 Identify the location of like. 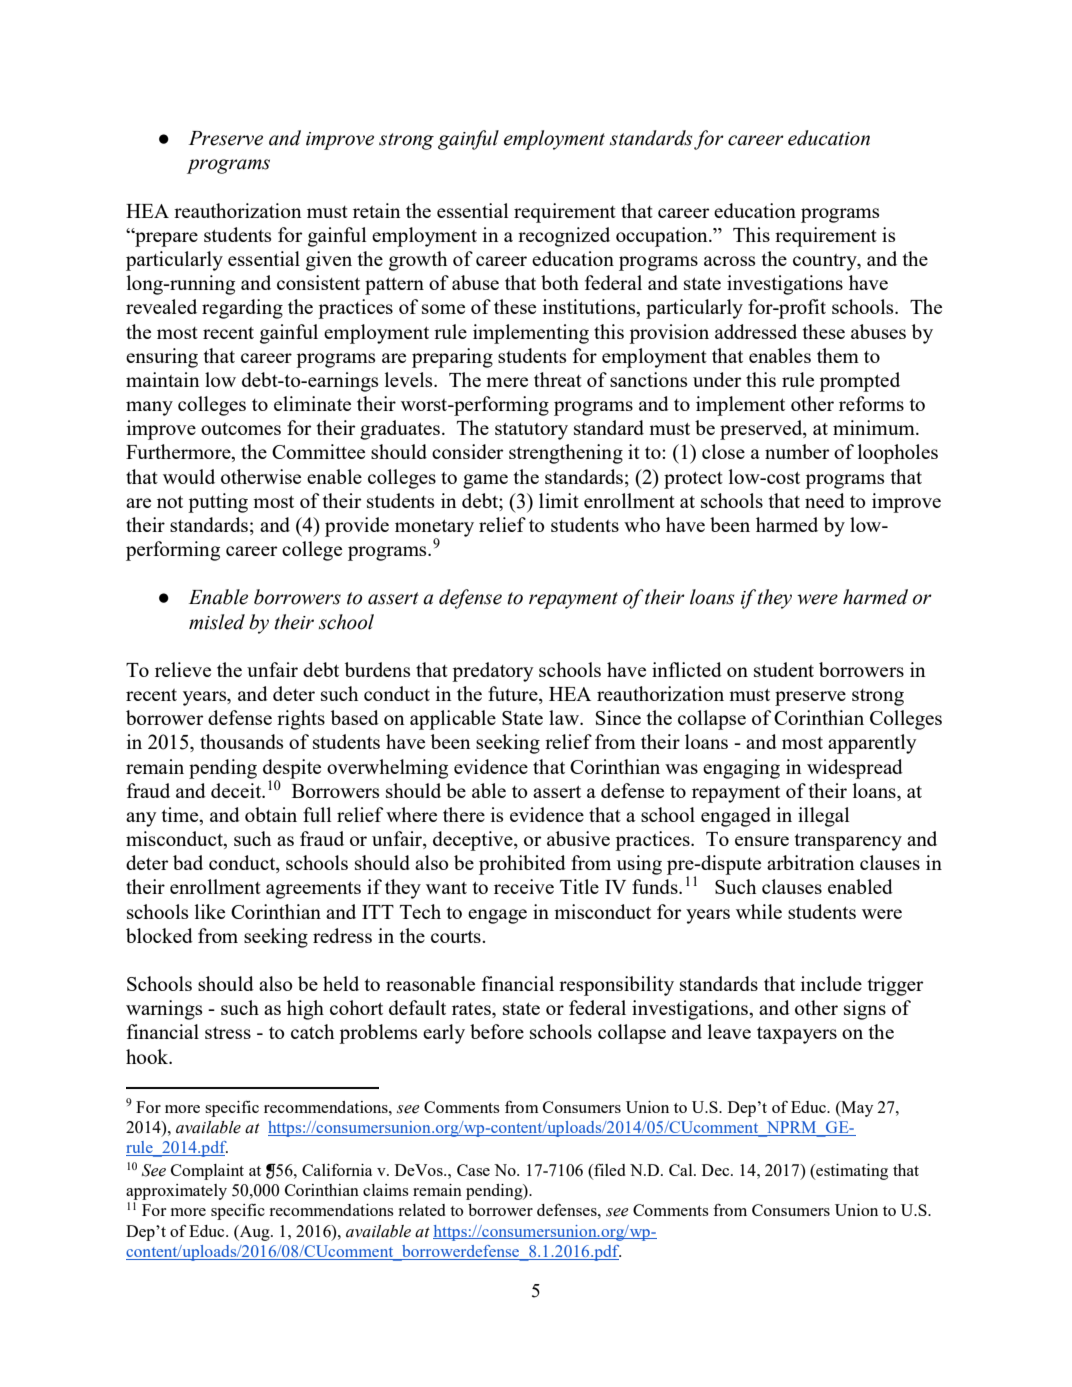
(210, 911).
